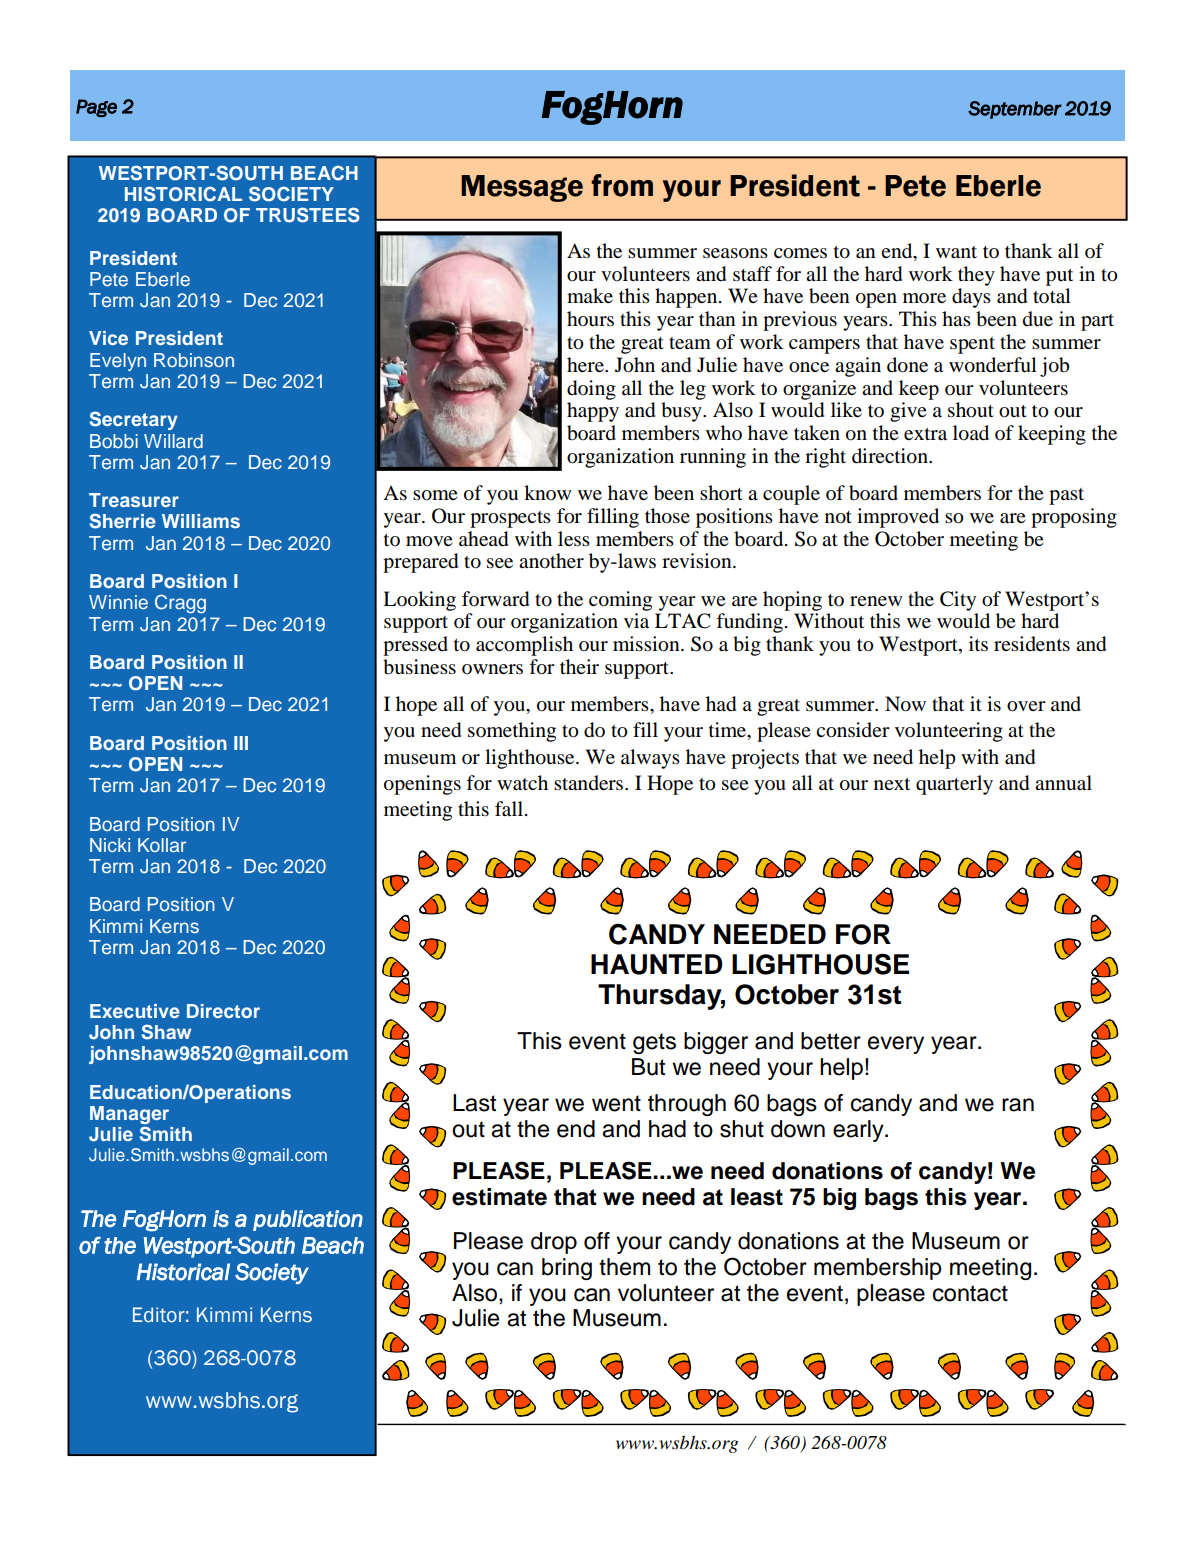  Describe the element at coordinates (898, 518) in the image. I see `improved` at that location.
